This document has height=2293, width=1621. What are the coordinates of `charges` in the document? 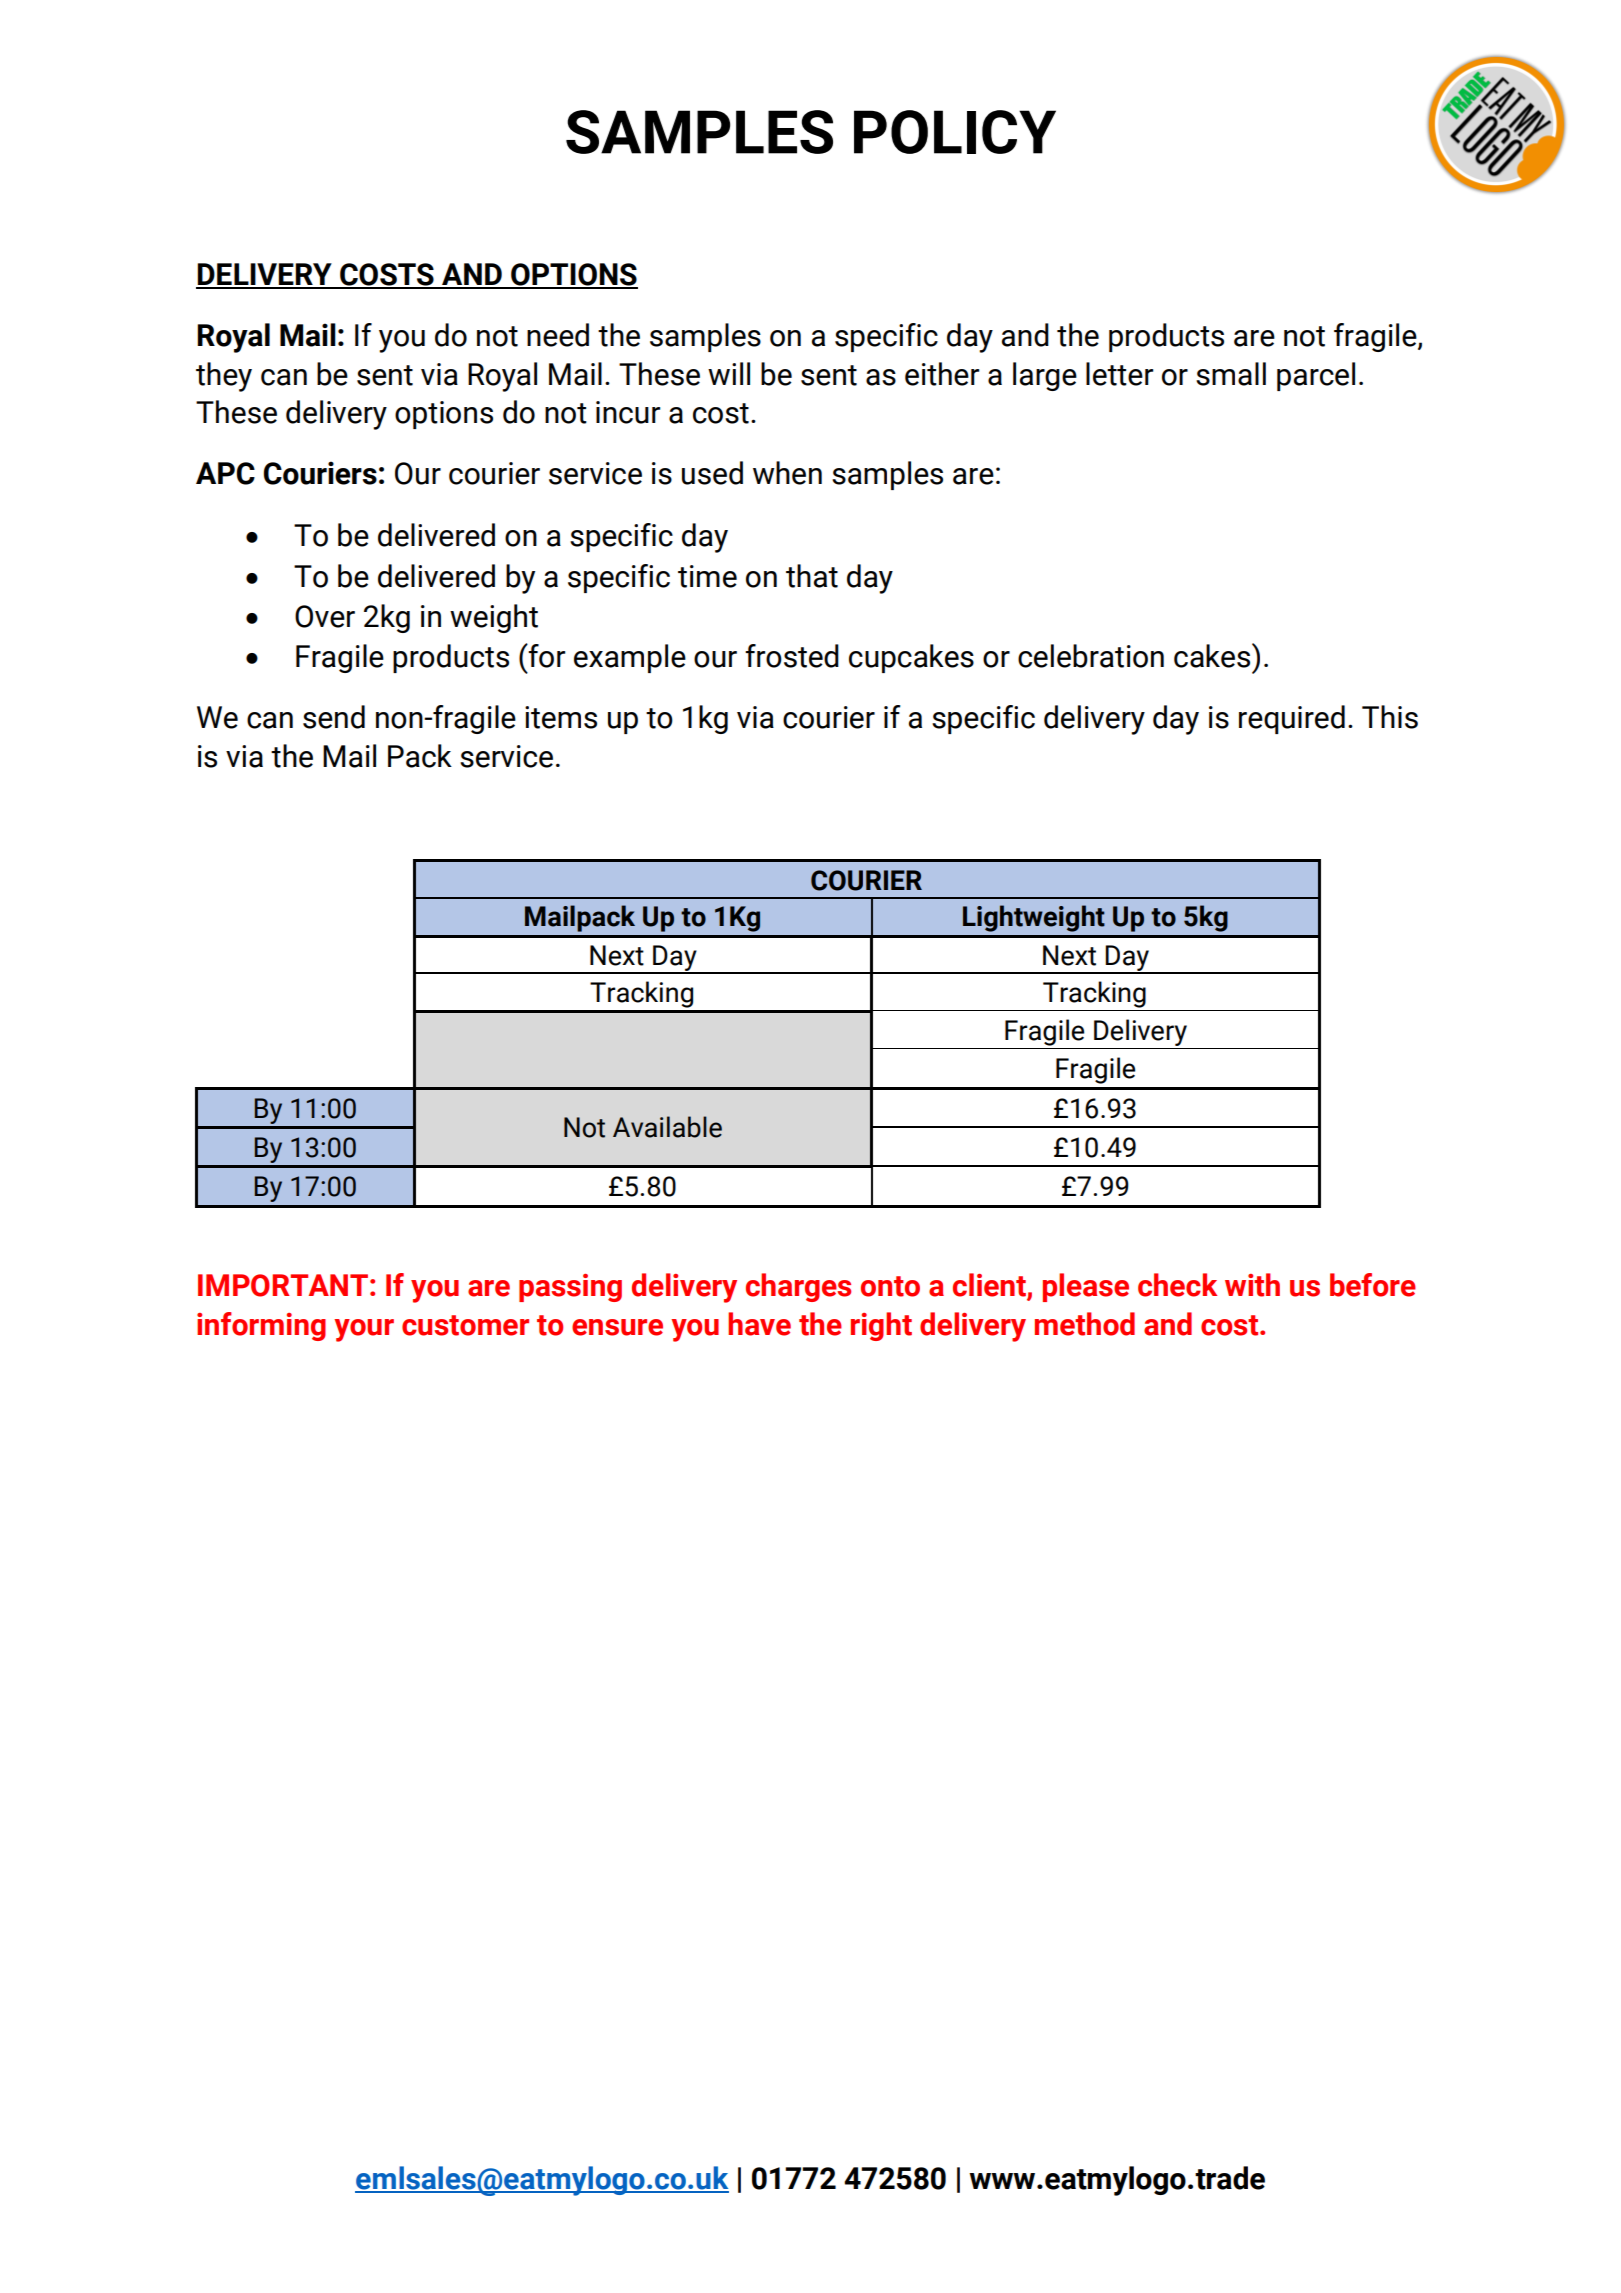 It's located at (798, 1287).
